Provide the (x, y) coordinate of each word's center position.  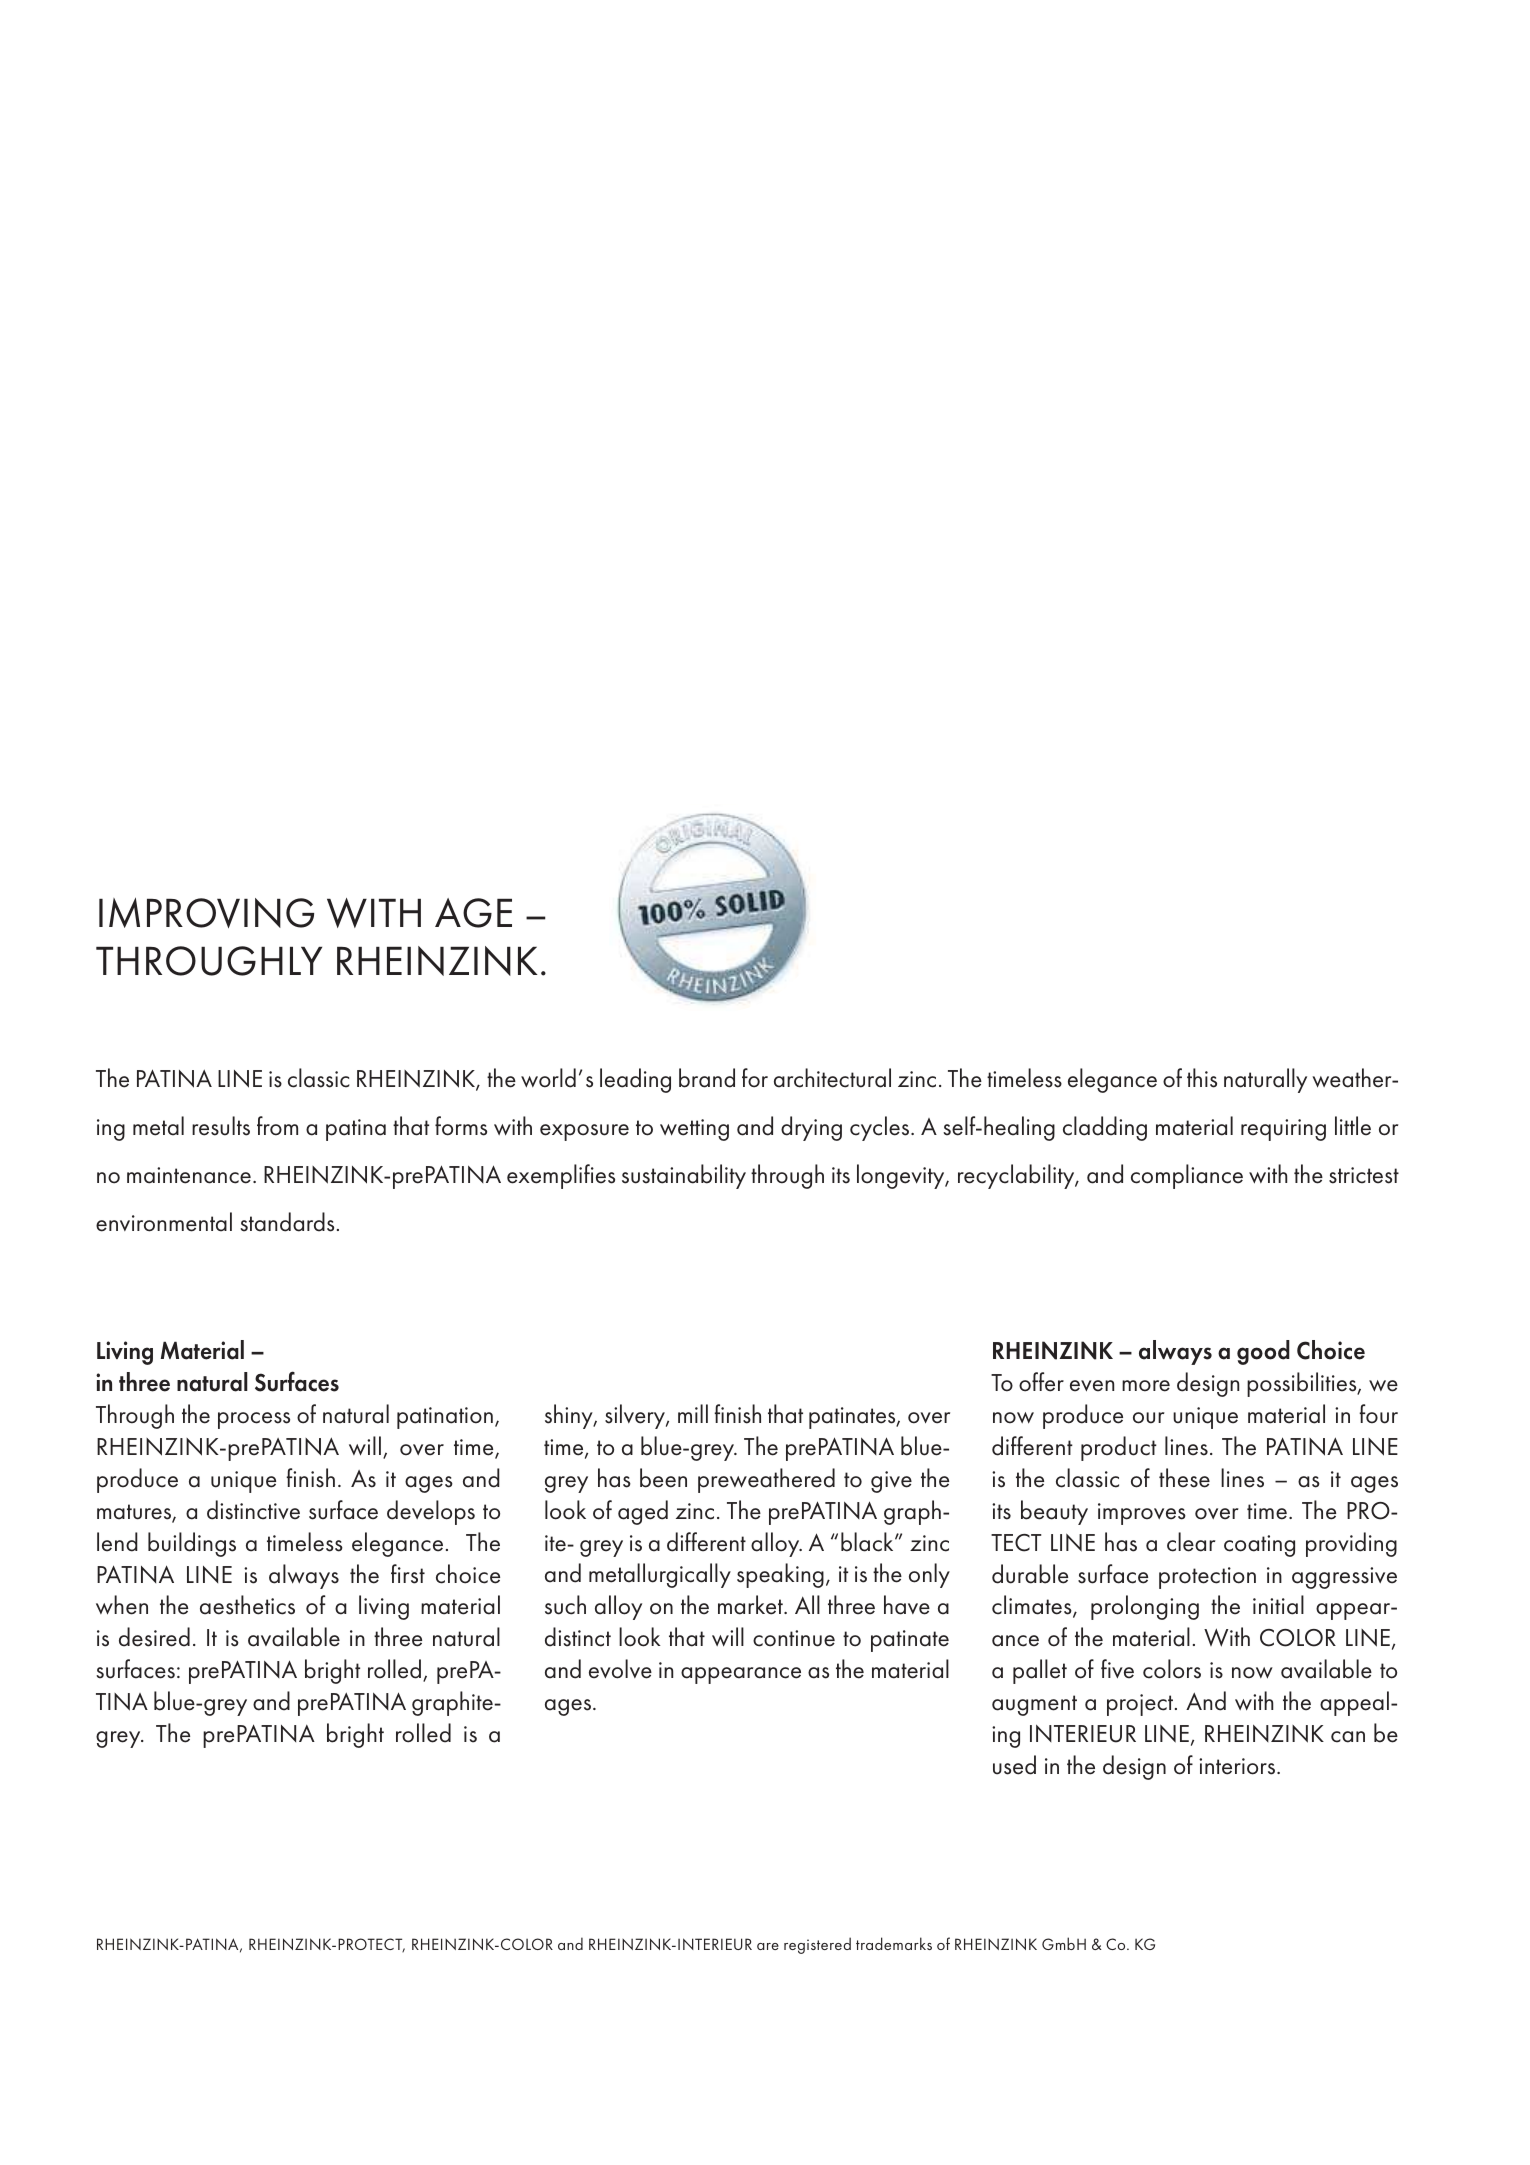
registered (817, 1945)
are (768, 1946)
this (1202, 1078)
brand (707, 1078)
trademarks (894, 1943)
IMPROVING (206, 913)
